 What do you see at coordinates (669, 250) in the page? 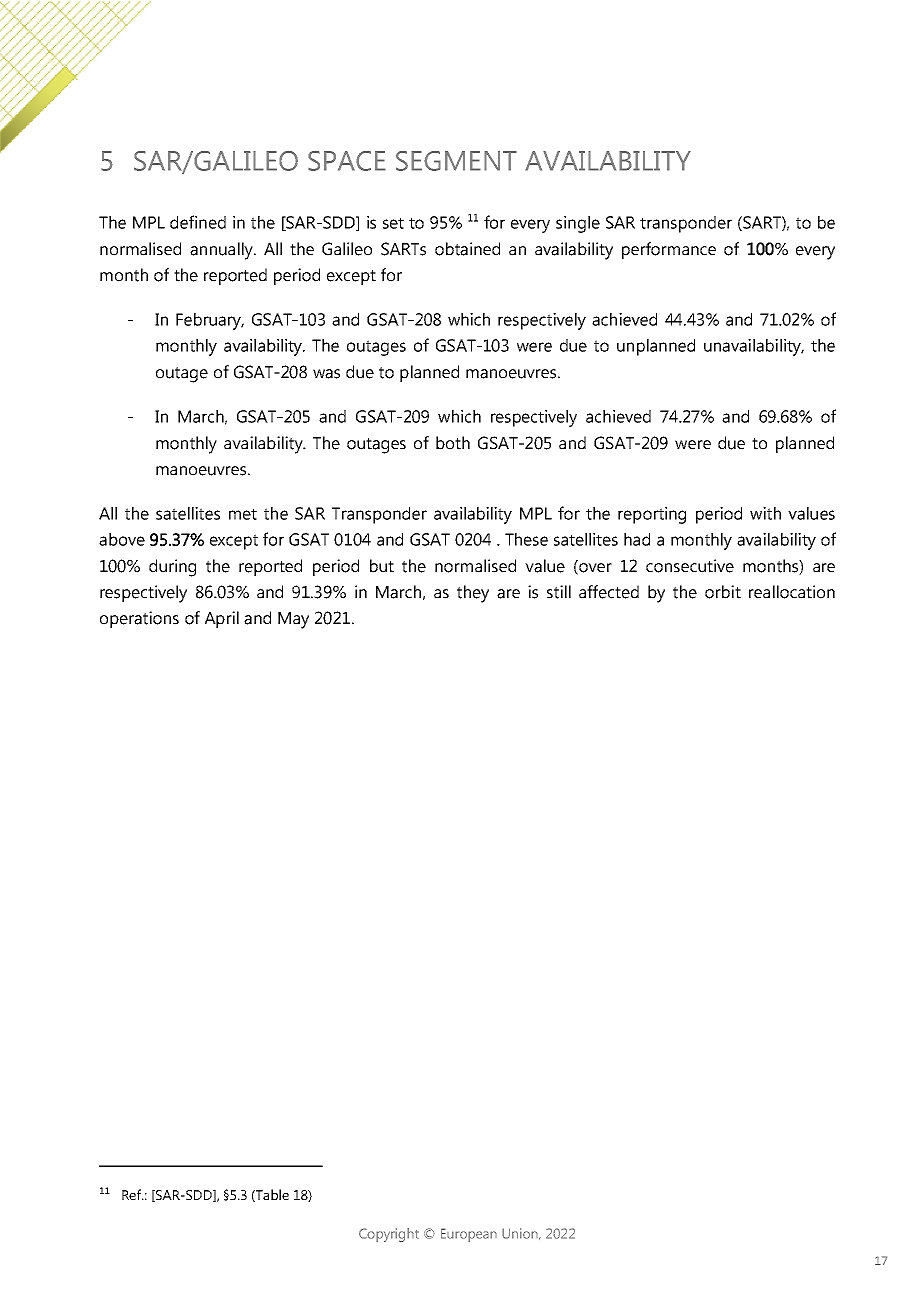
I see `performance` at bounding box center [669, 250].
